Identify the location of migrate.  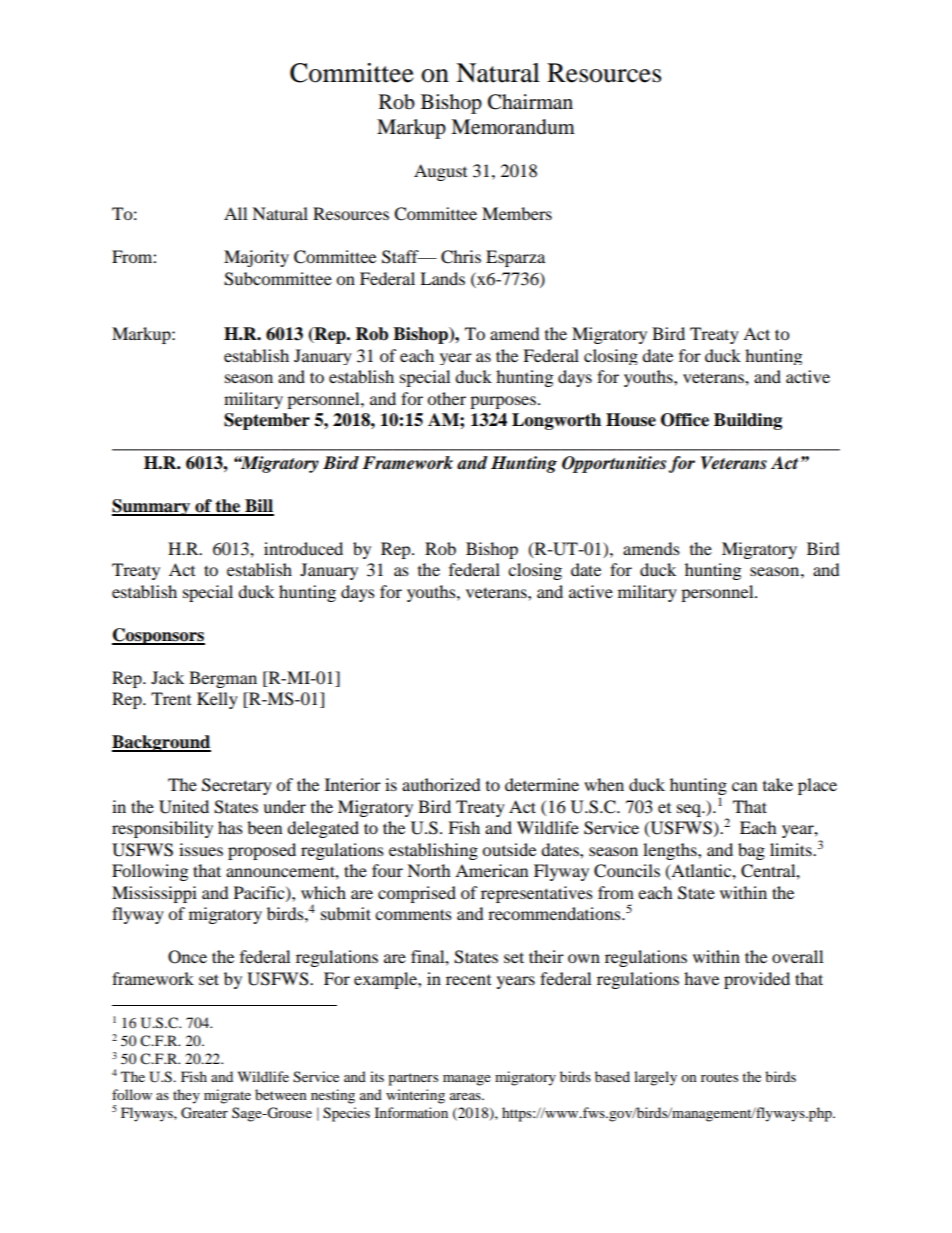
(227, 1096).
